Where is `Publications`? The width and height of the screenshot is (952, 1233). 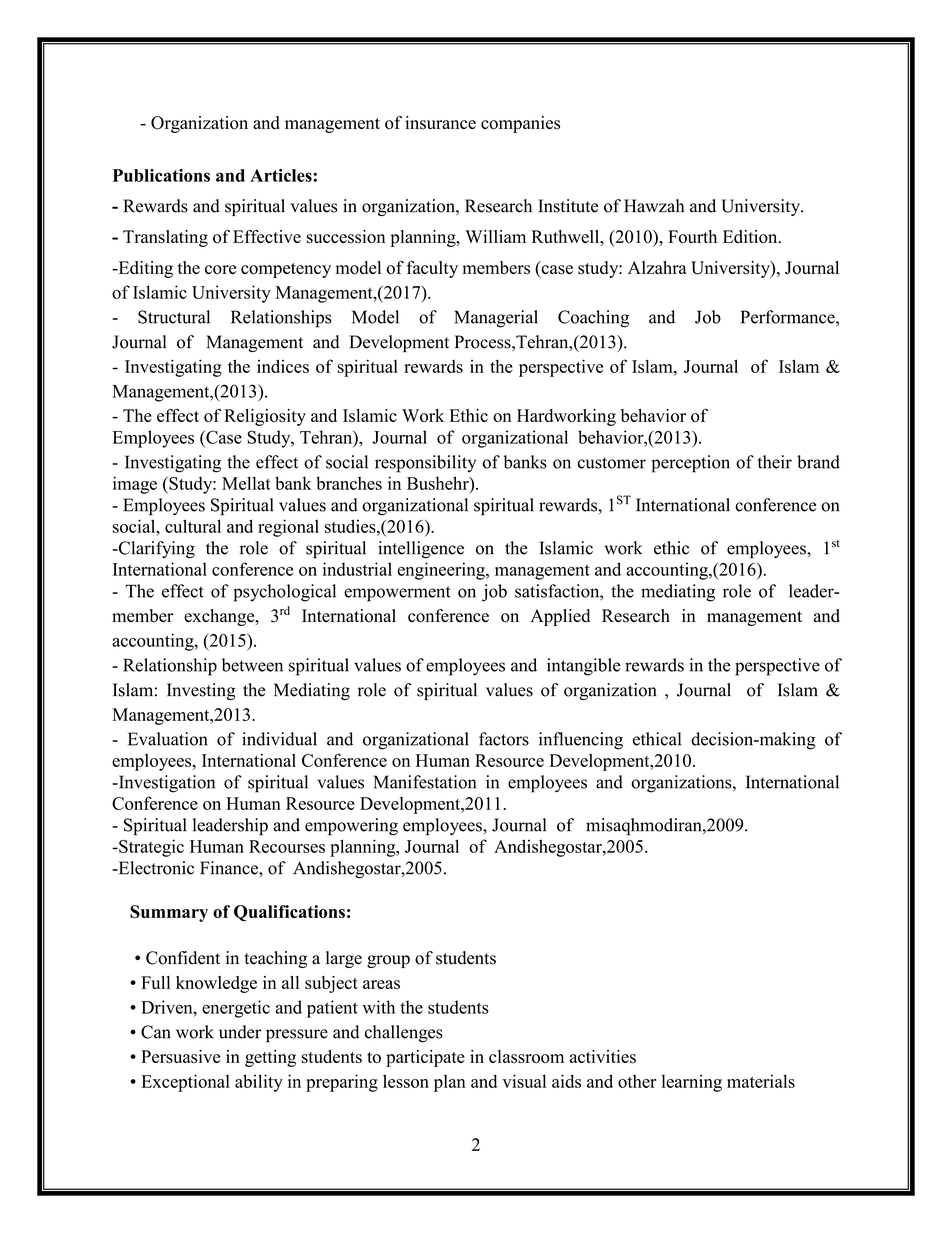
Publications is located at coordinates (161, 175).
